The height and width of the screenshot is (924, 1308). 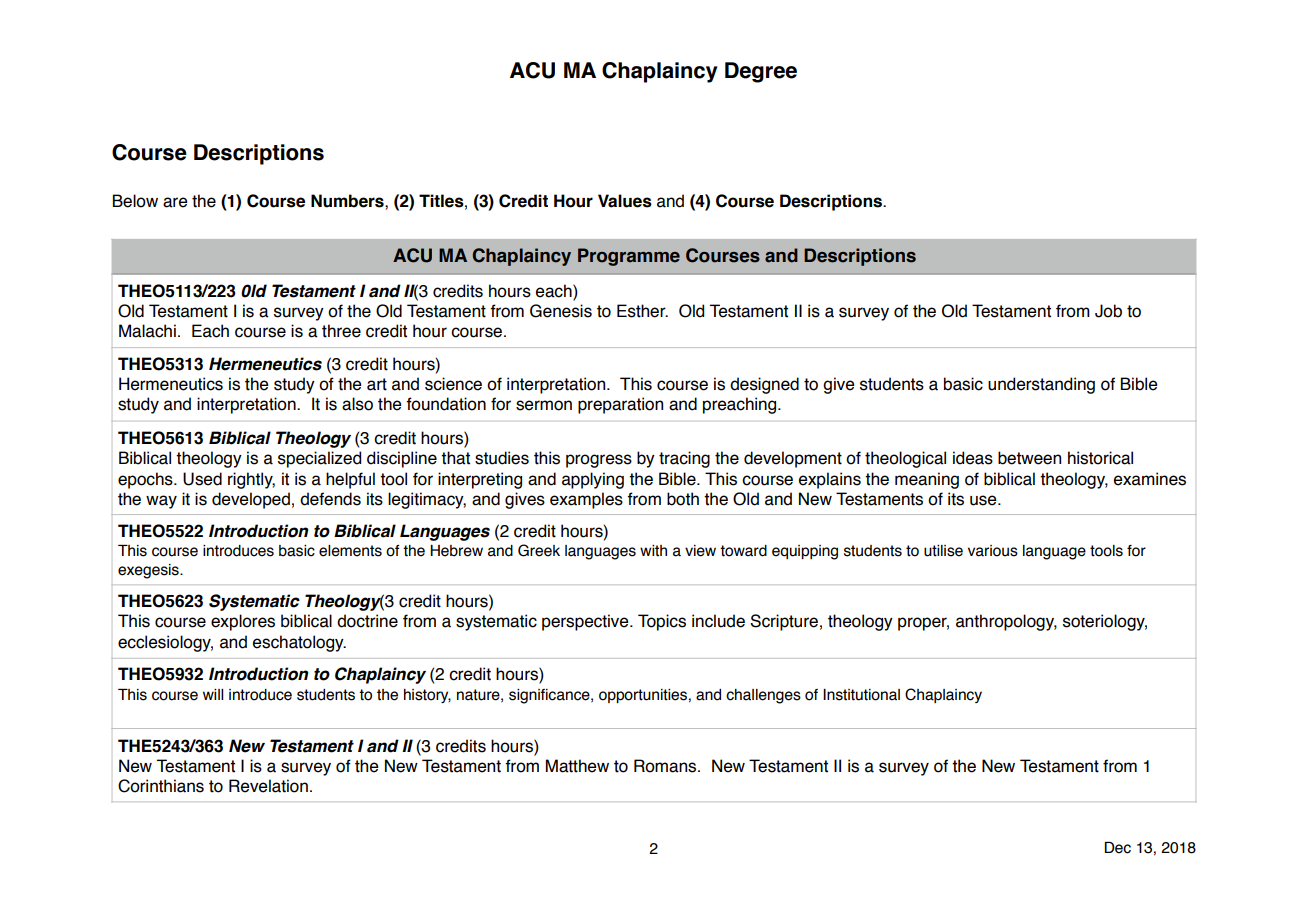 I want to click on Degree, so click(x=761, y=72).
